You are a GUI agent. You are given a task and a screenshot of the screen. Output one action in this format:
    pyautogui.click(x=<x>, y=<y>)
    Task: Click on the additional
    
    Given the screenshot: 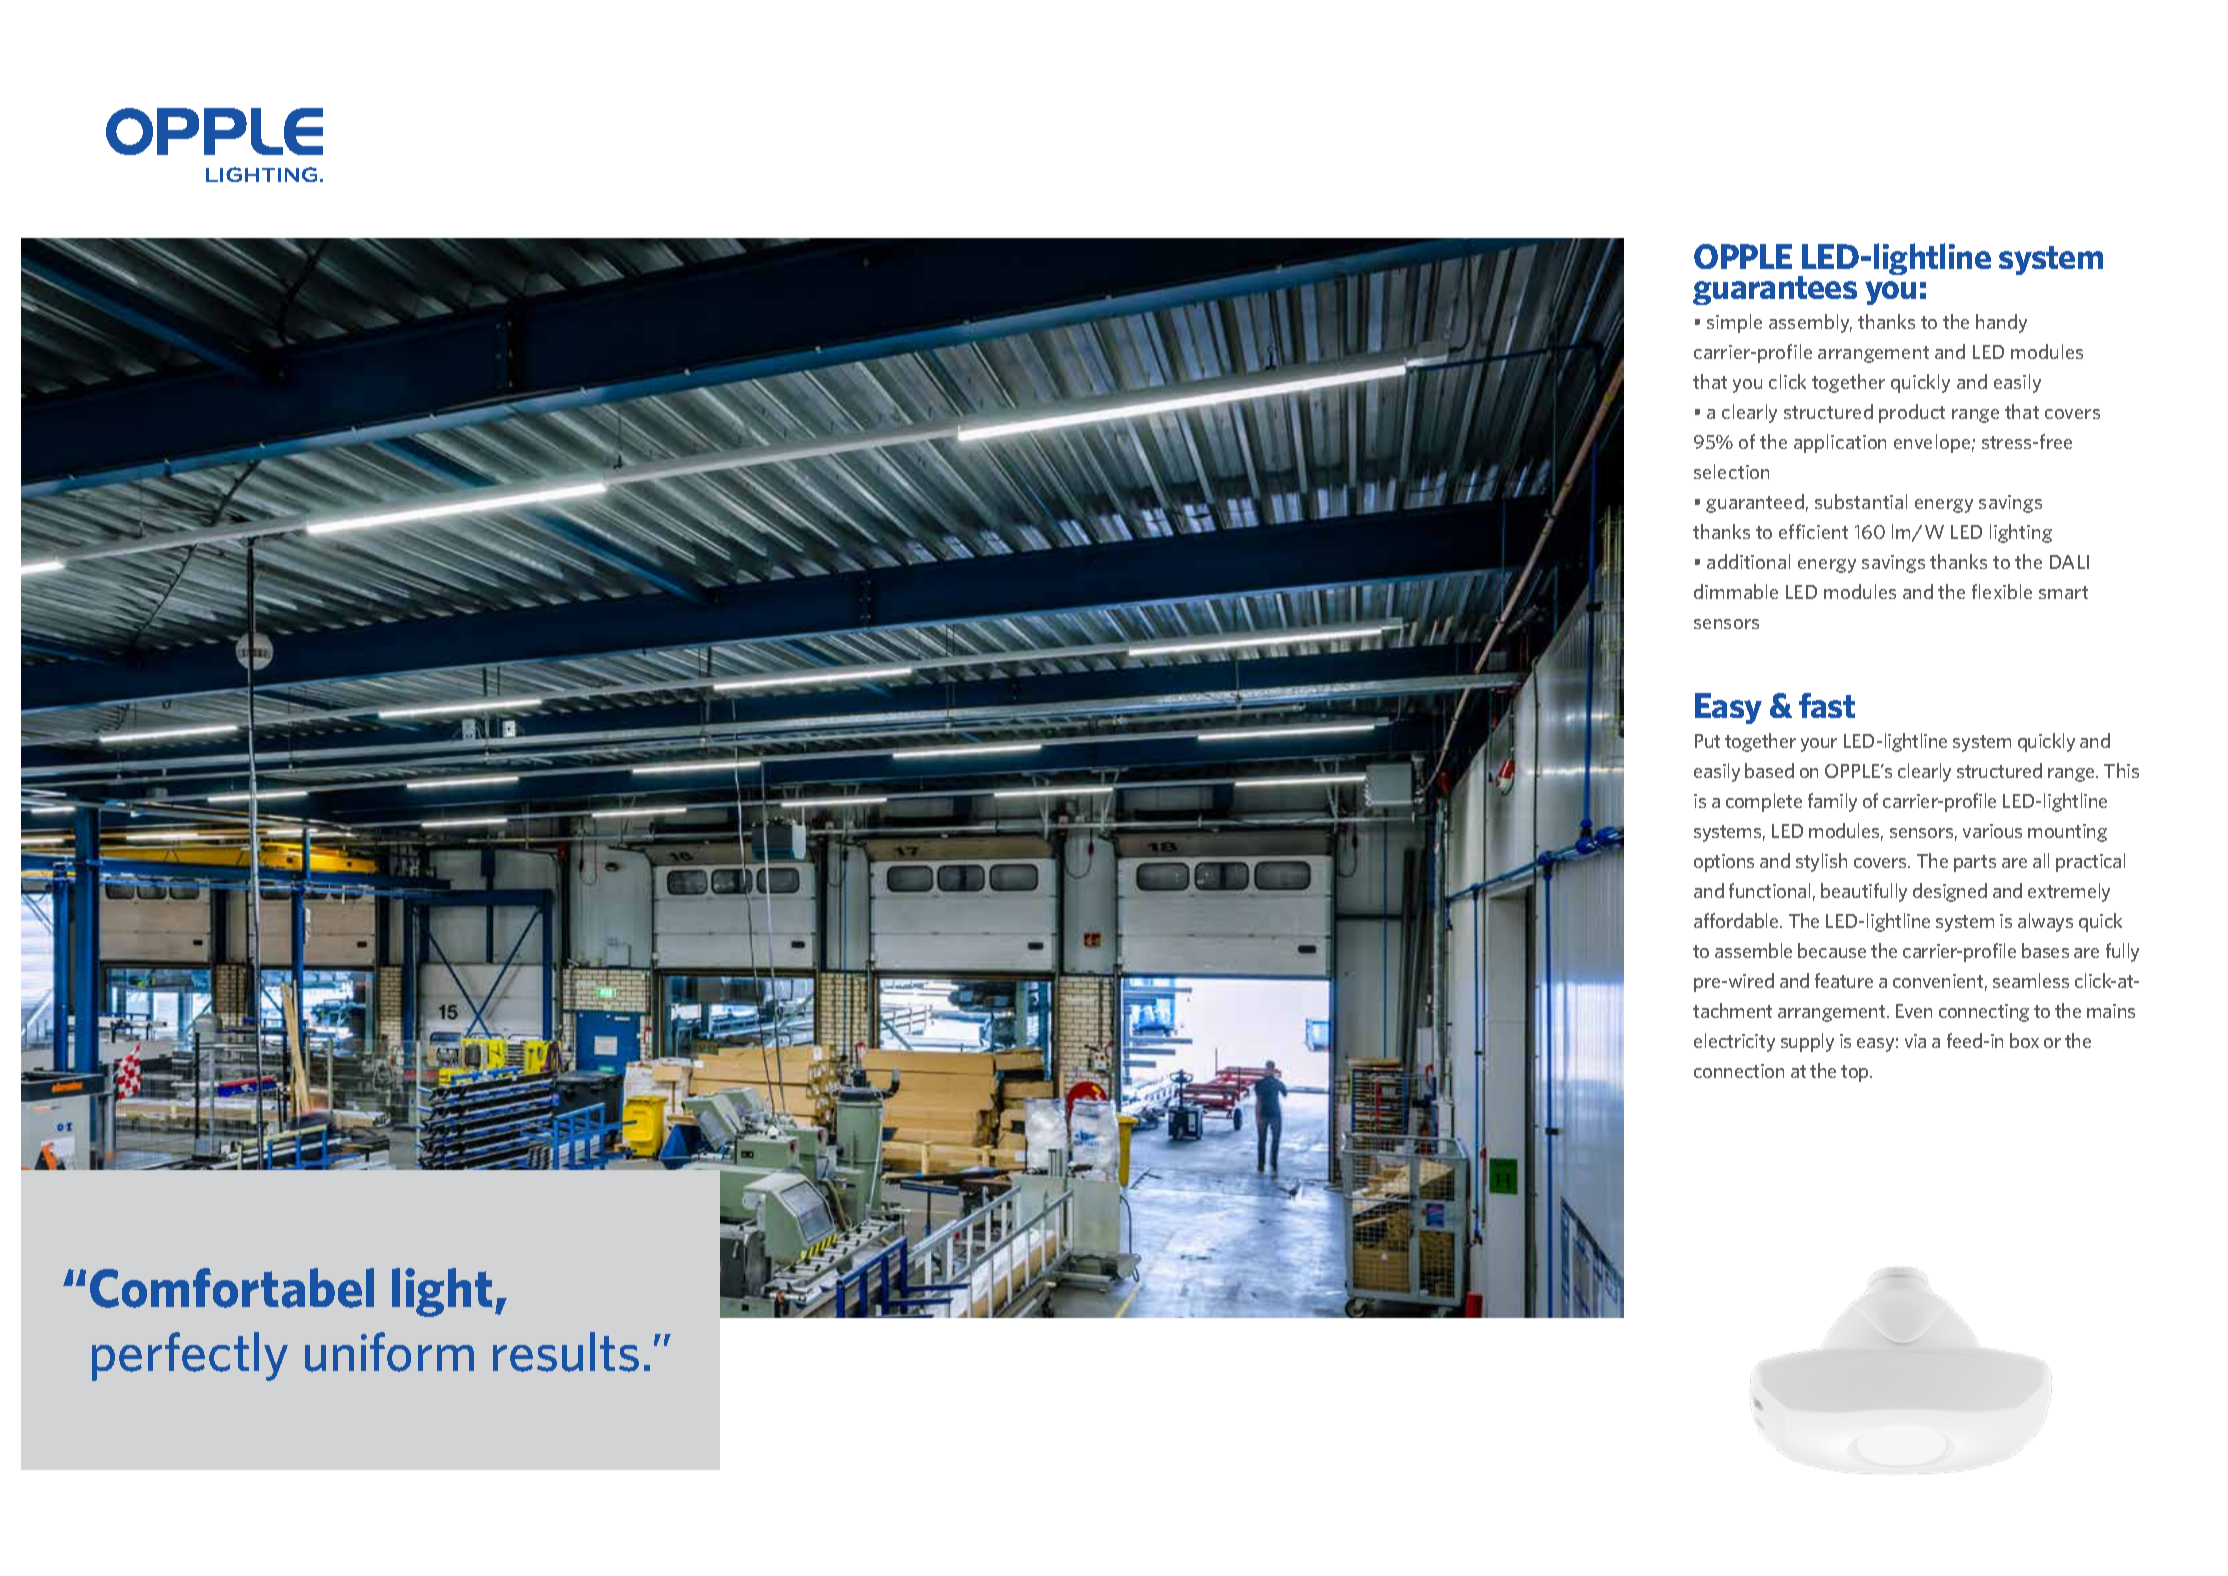 What is the action you would take?
    pyautogui.click(x=1748, y=561)
